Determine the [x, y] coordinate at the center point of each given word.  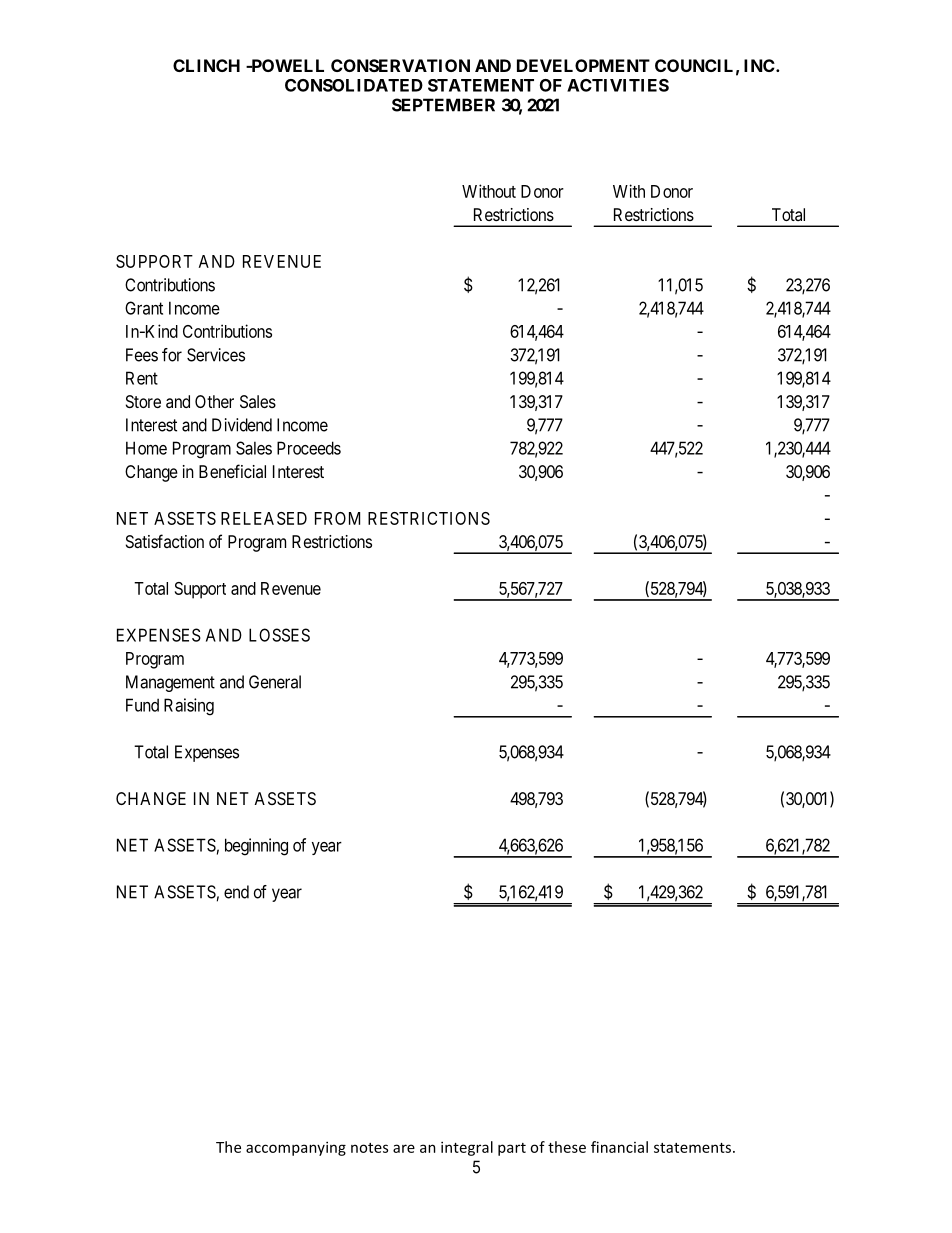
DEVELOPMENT [583, 65]
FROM [337, 518]
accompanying [296, 1148]
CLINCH [206, 65]
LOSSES [279, 635]
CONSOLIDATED [354, 85]
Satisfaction [165, 541]
